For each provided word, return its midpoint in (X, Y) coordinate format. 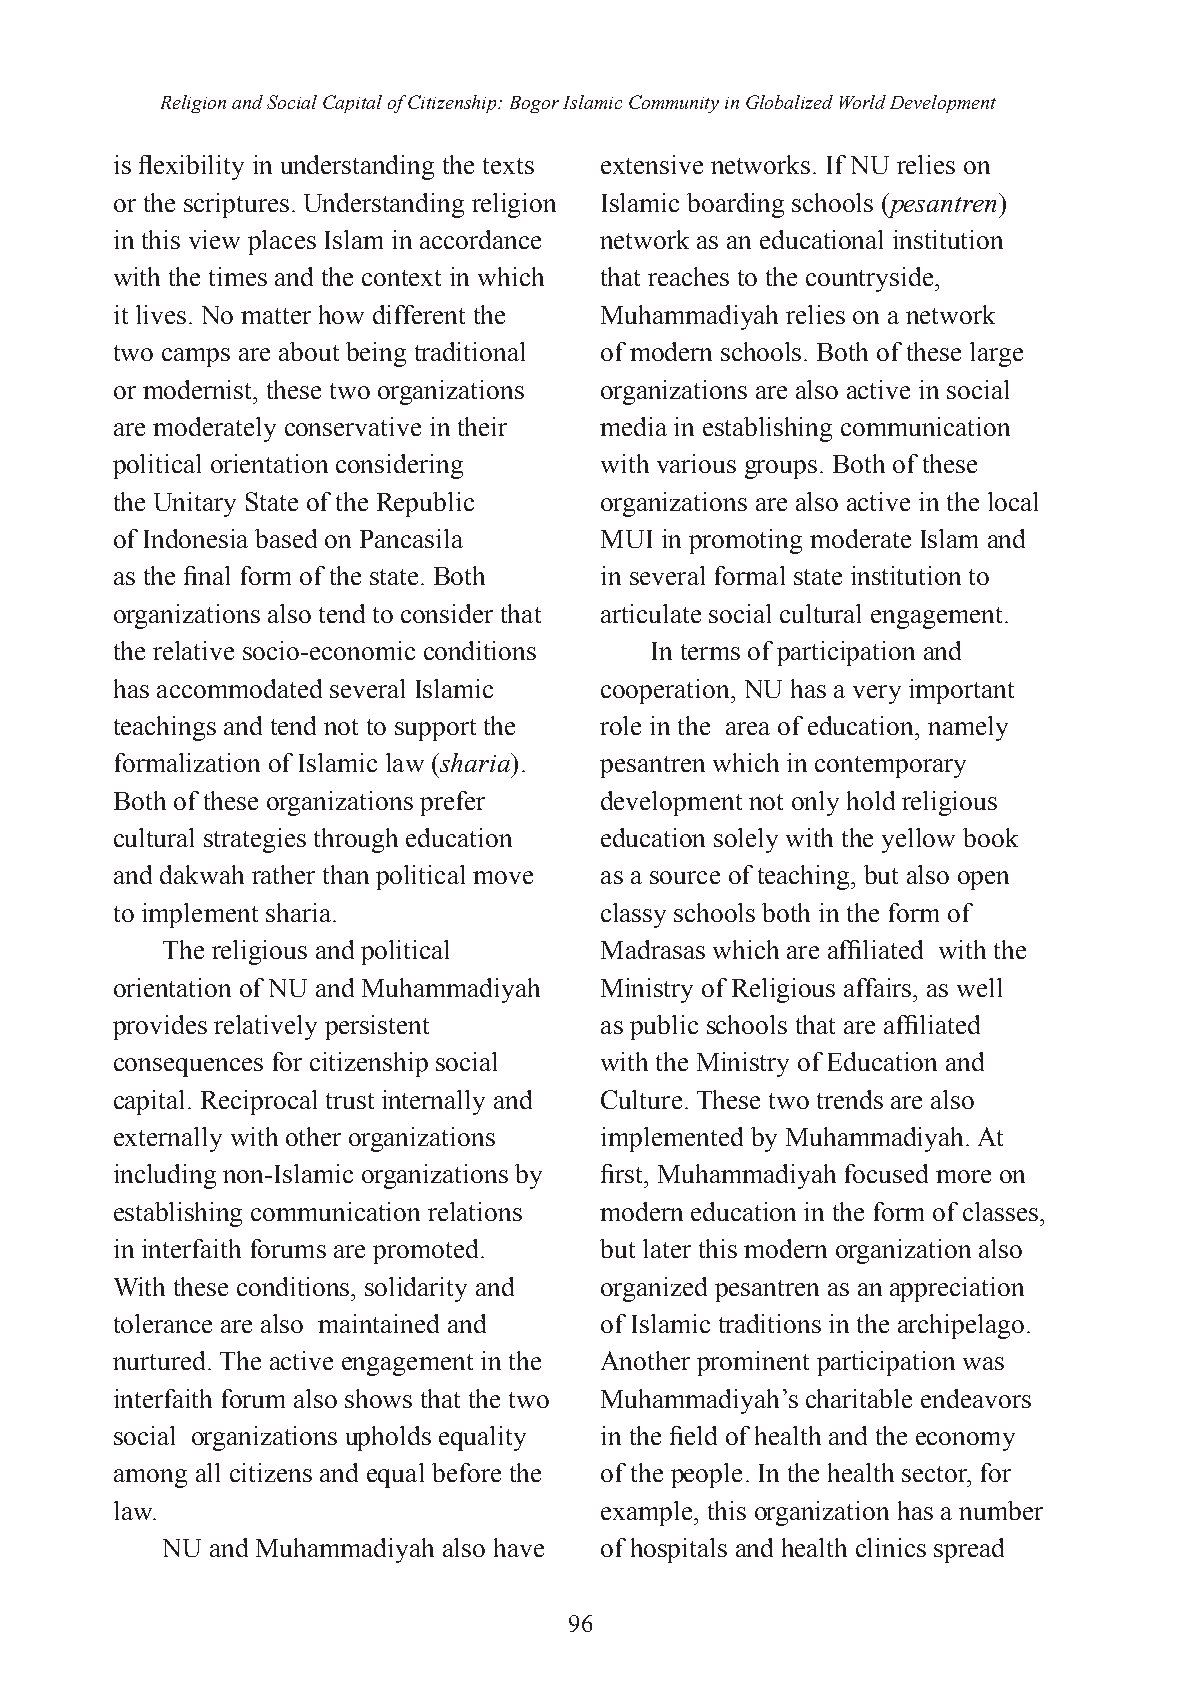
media (633, 426)
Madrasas (653, 949)
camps (196, 357)
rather (283, 874)
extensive (652, 164)
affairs (879, 987)
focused (886, 1173)
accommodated (239, 688)
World (863, 102)
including (165, 1176)
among (150, 1478)
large (996, 354)
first (623, 1173)
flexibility (191, 167)
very (877, 694)
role (620, 725)
